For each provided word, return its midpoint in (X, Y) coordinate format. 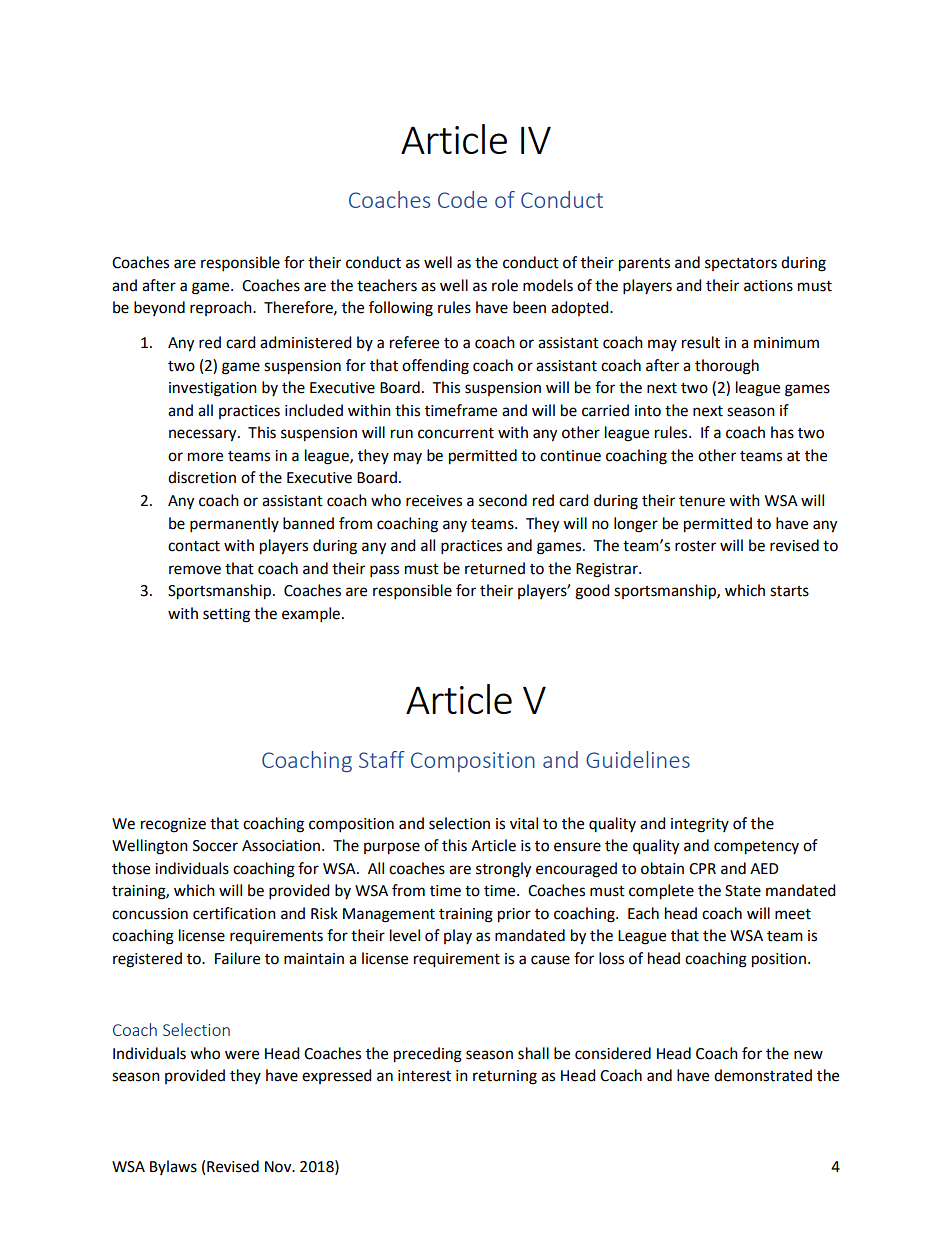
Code (462, 199)
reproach (222, 308)
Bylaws (173, 1167)
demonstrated (763, 1075)
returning (505, 1077)
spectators (741, 264)
